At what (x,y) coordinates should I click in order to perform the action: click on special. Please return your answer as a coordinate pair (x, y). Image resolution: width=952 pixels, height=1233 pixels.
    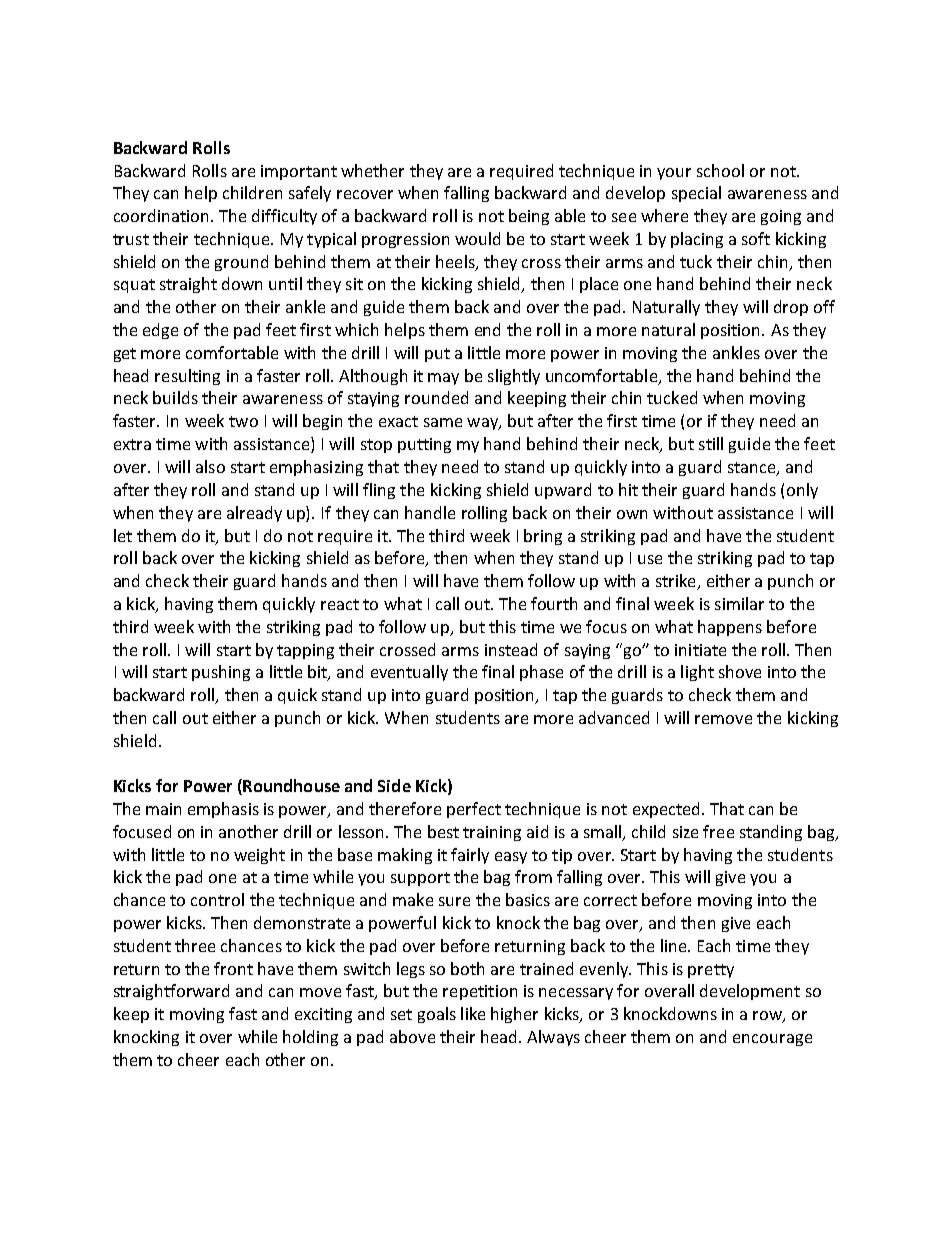
    Looking at the image, I should click on (696, 194).
